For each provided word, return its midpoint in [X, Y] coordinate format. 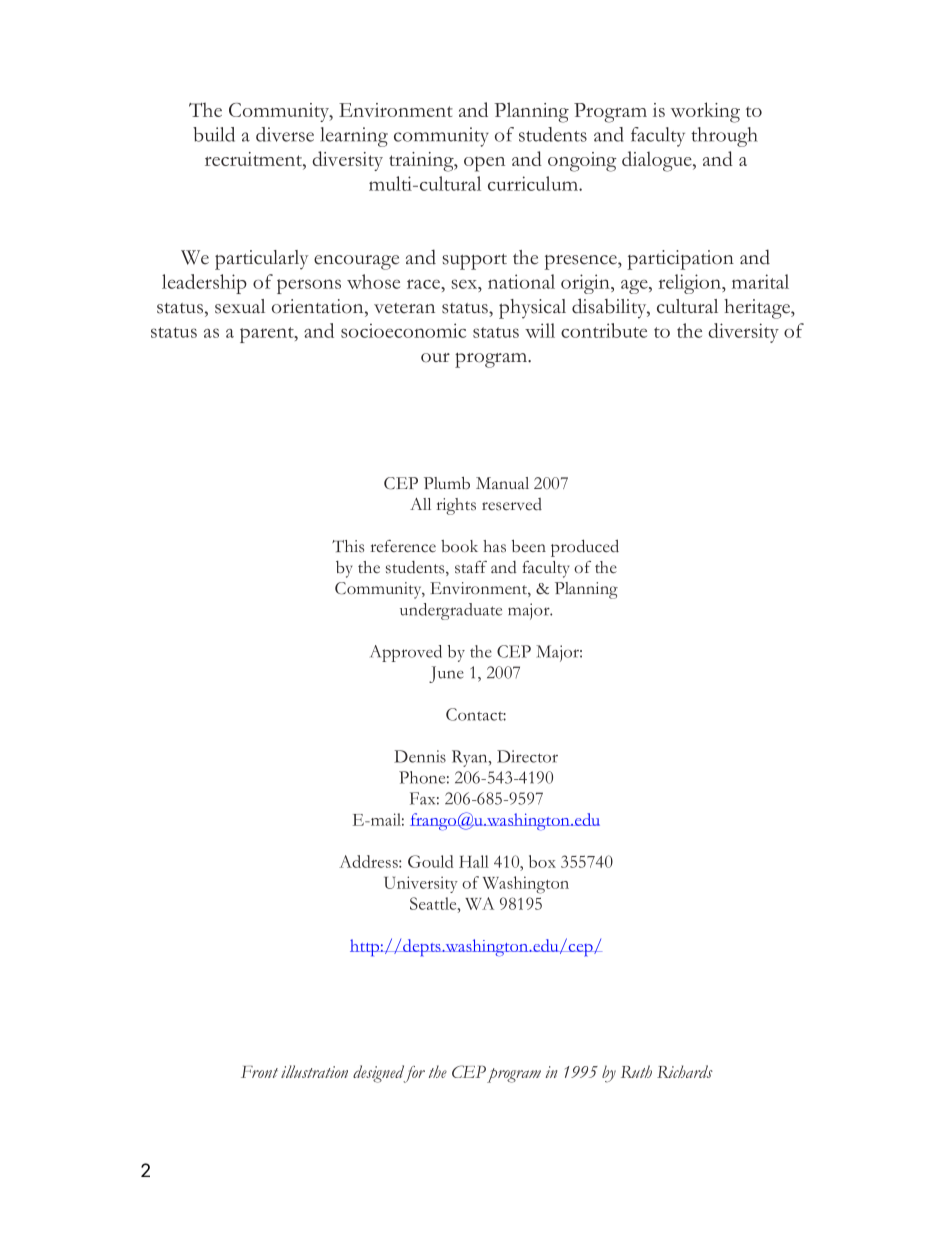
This [348, 546]
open [484, 164]
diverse [285, 134]
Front [259, 1072]
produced [585, 548]
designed [380, 1074]
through [724, 137]
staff [471, 567]
